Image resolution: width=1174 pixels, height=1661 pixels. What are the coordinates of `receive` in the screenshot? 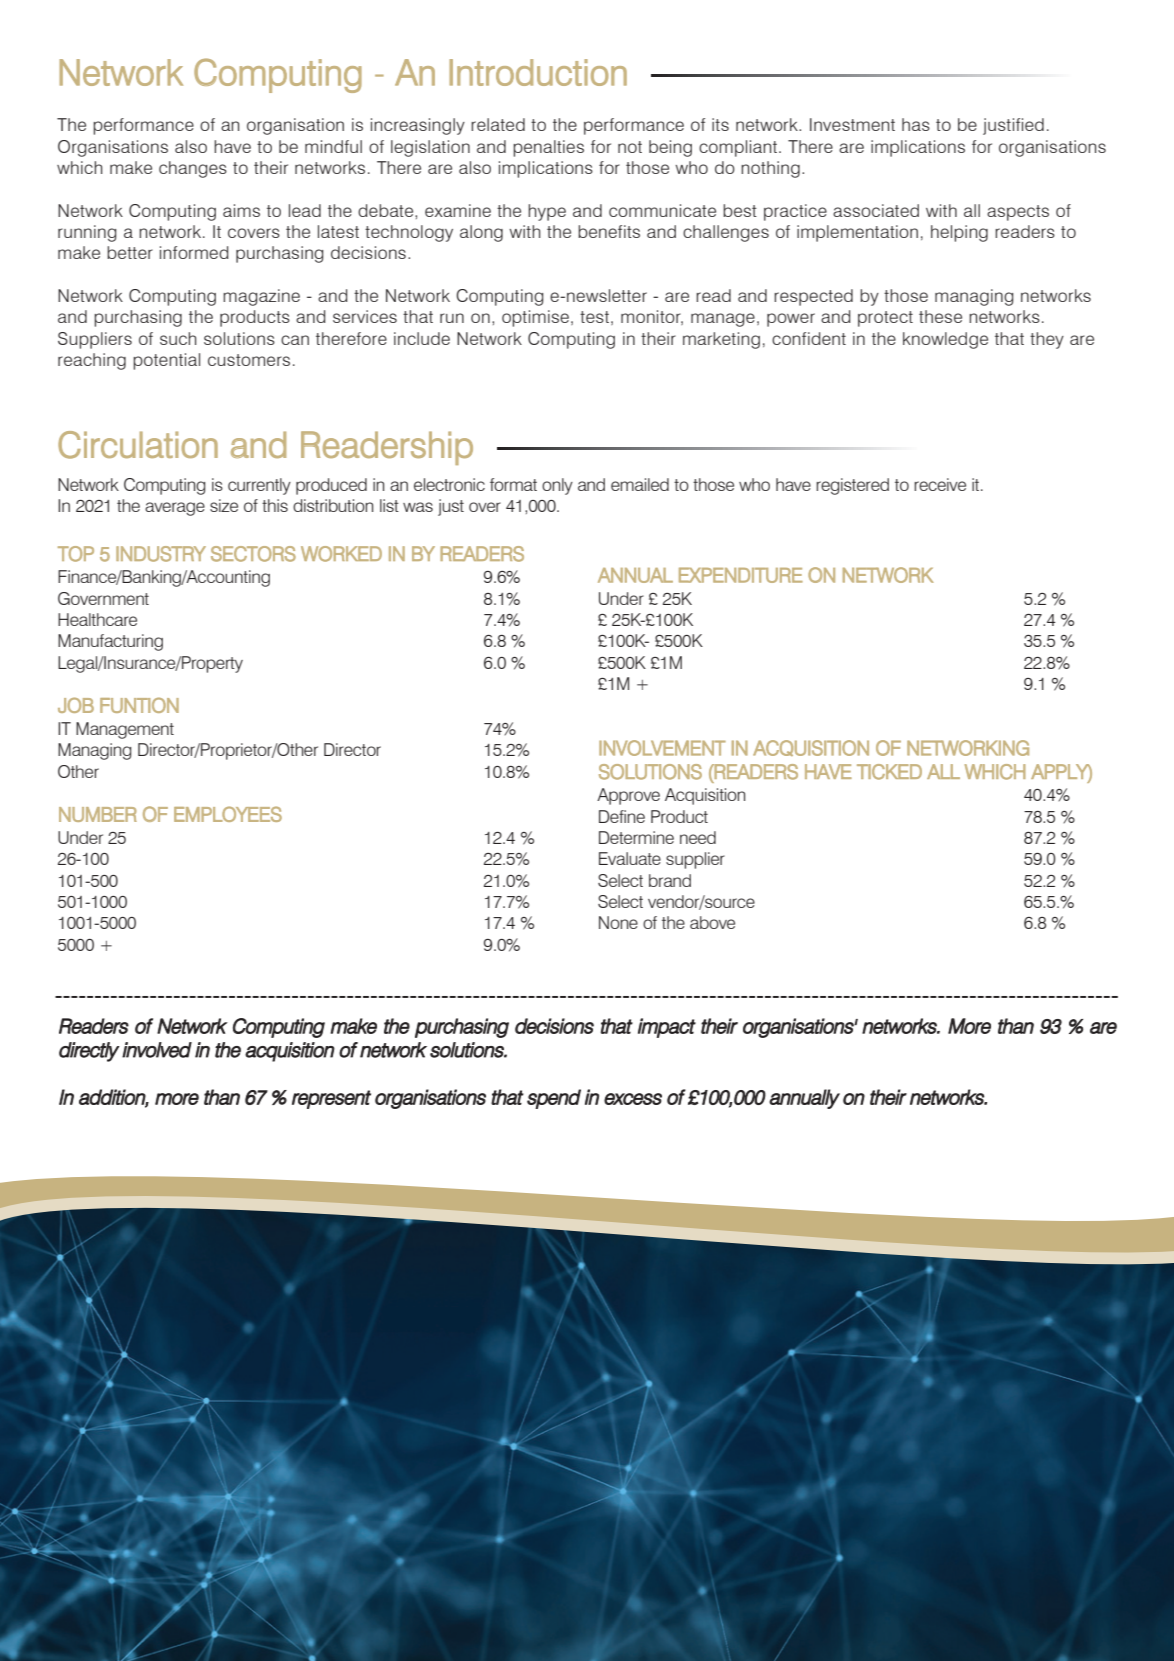 It's located at (940, 484).
